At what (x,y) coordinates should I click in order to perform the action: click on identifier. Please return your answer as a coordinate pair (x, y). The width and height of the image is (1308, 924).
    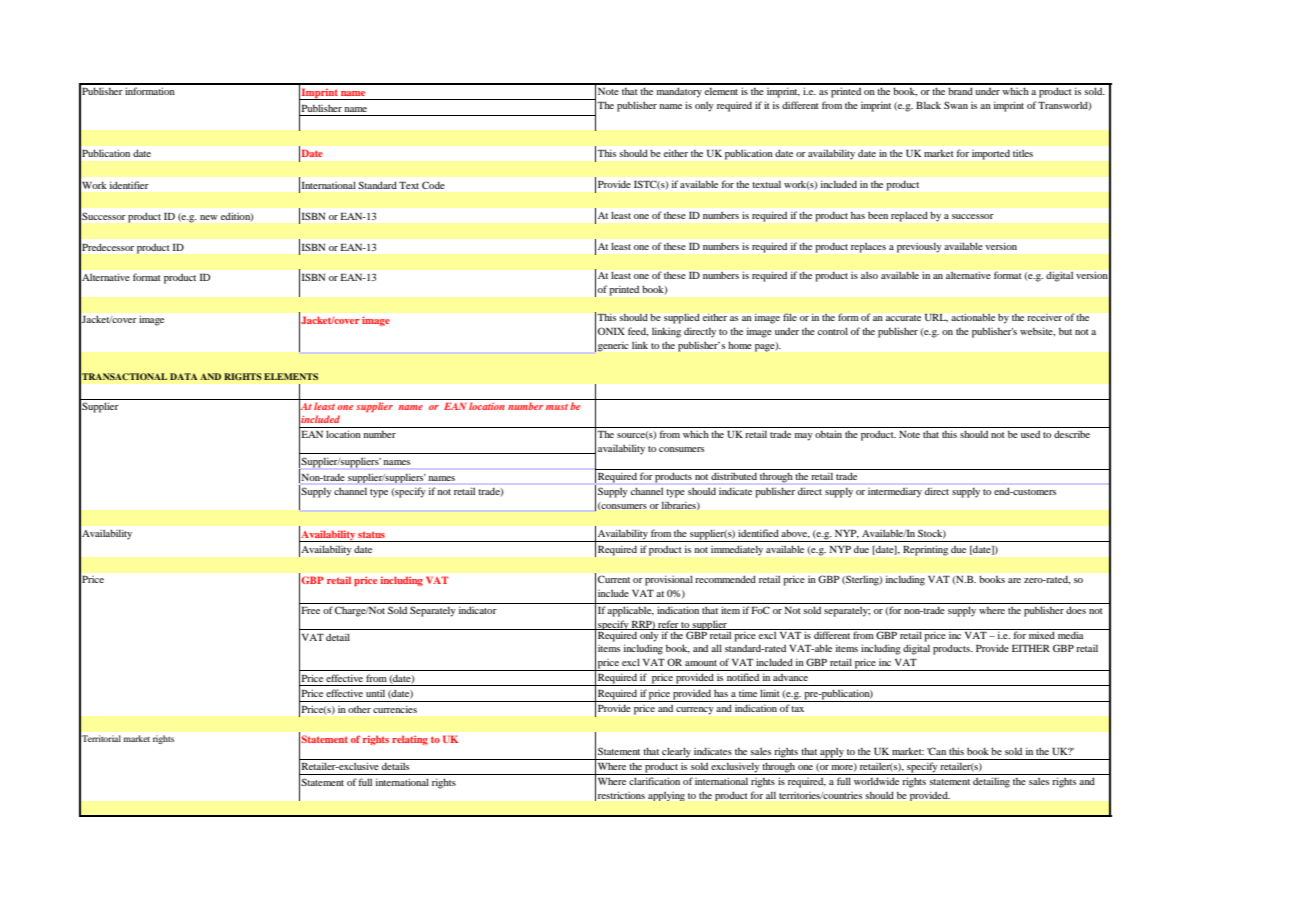
    Looking at the image, I should click on (129, 185).
